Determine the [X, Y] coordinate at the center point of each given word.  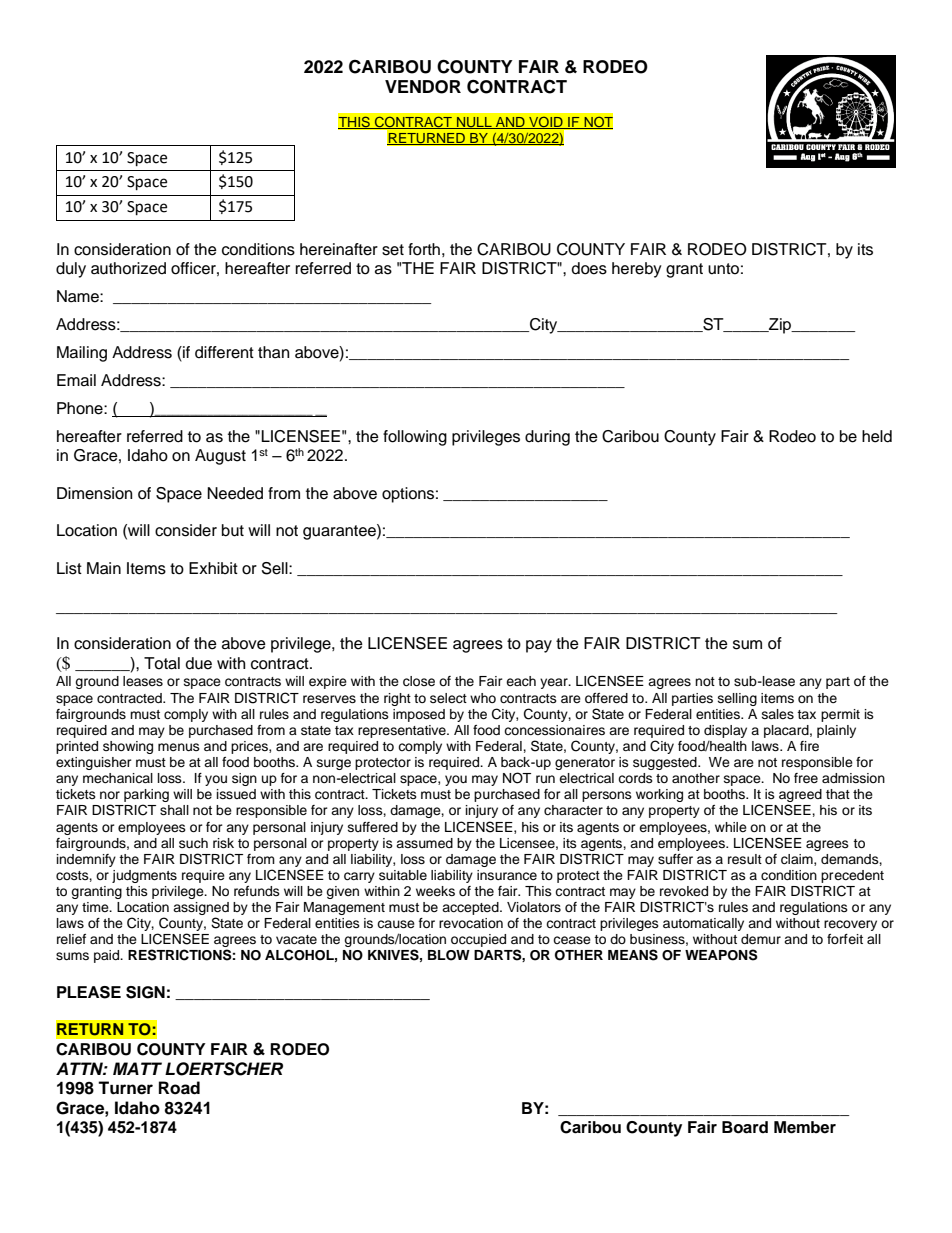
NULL [474, 123]
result [745, 859]
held [877, 436]
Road [179, 1088]
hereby [637, 270]
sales [778, 714]
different [224, 352]
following [415, 438]
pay [539, 646]
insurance [507, 875]
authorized [128, 268]
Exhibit [213, 568]
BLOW [449, 955]
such [193, 843]
